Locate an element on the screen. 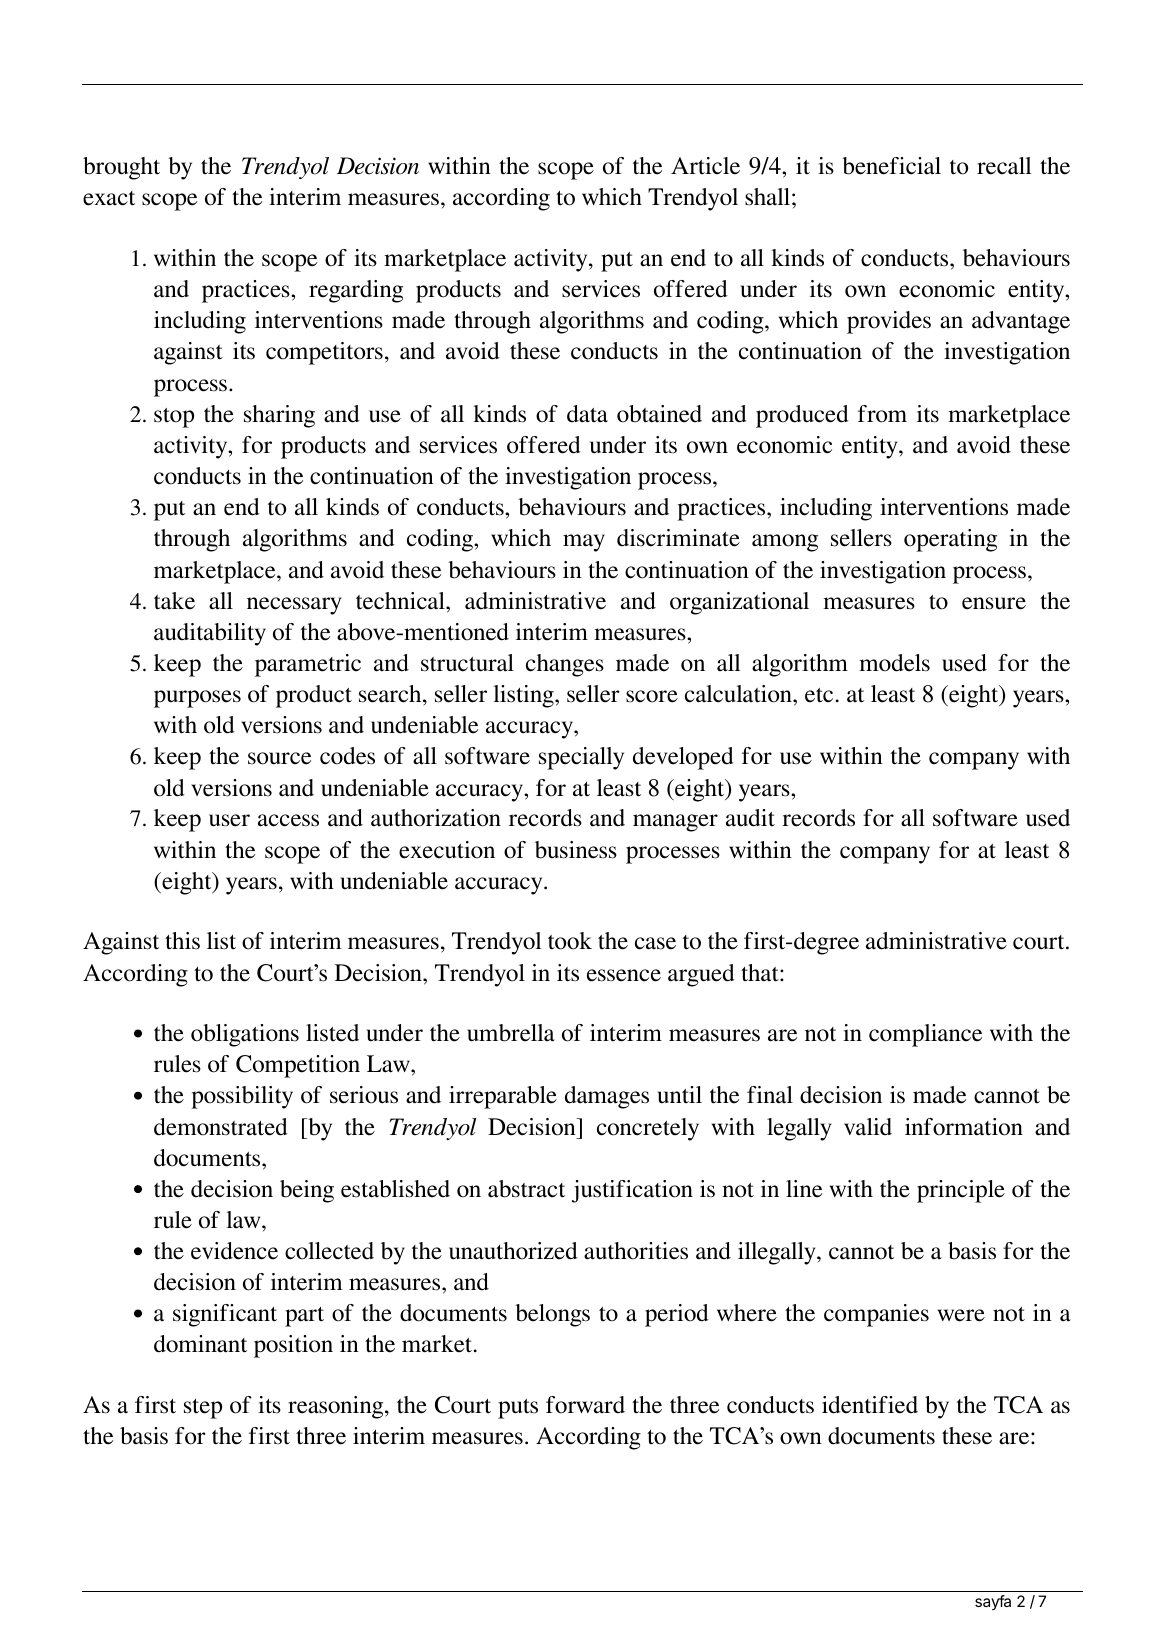 The height and width of the screenshot is (1647, 1165). compliance is located at coordinates (925, 1035).
